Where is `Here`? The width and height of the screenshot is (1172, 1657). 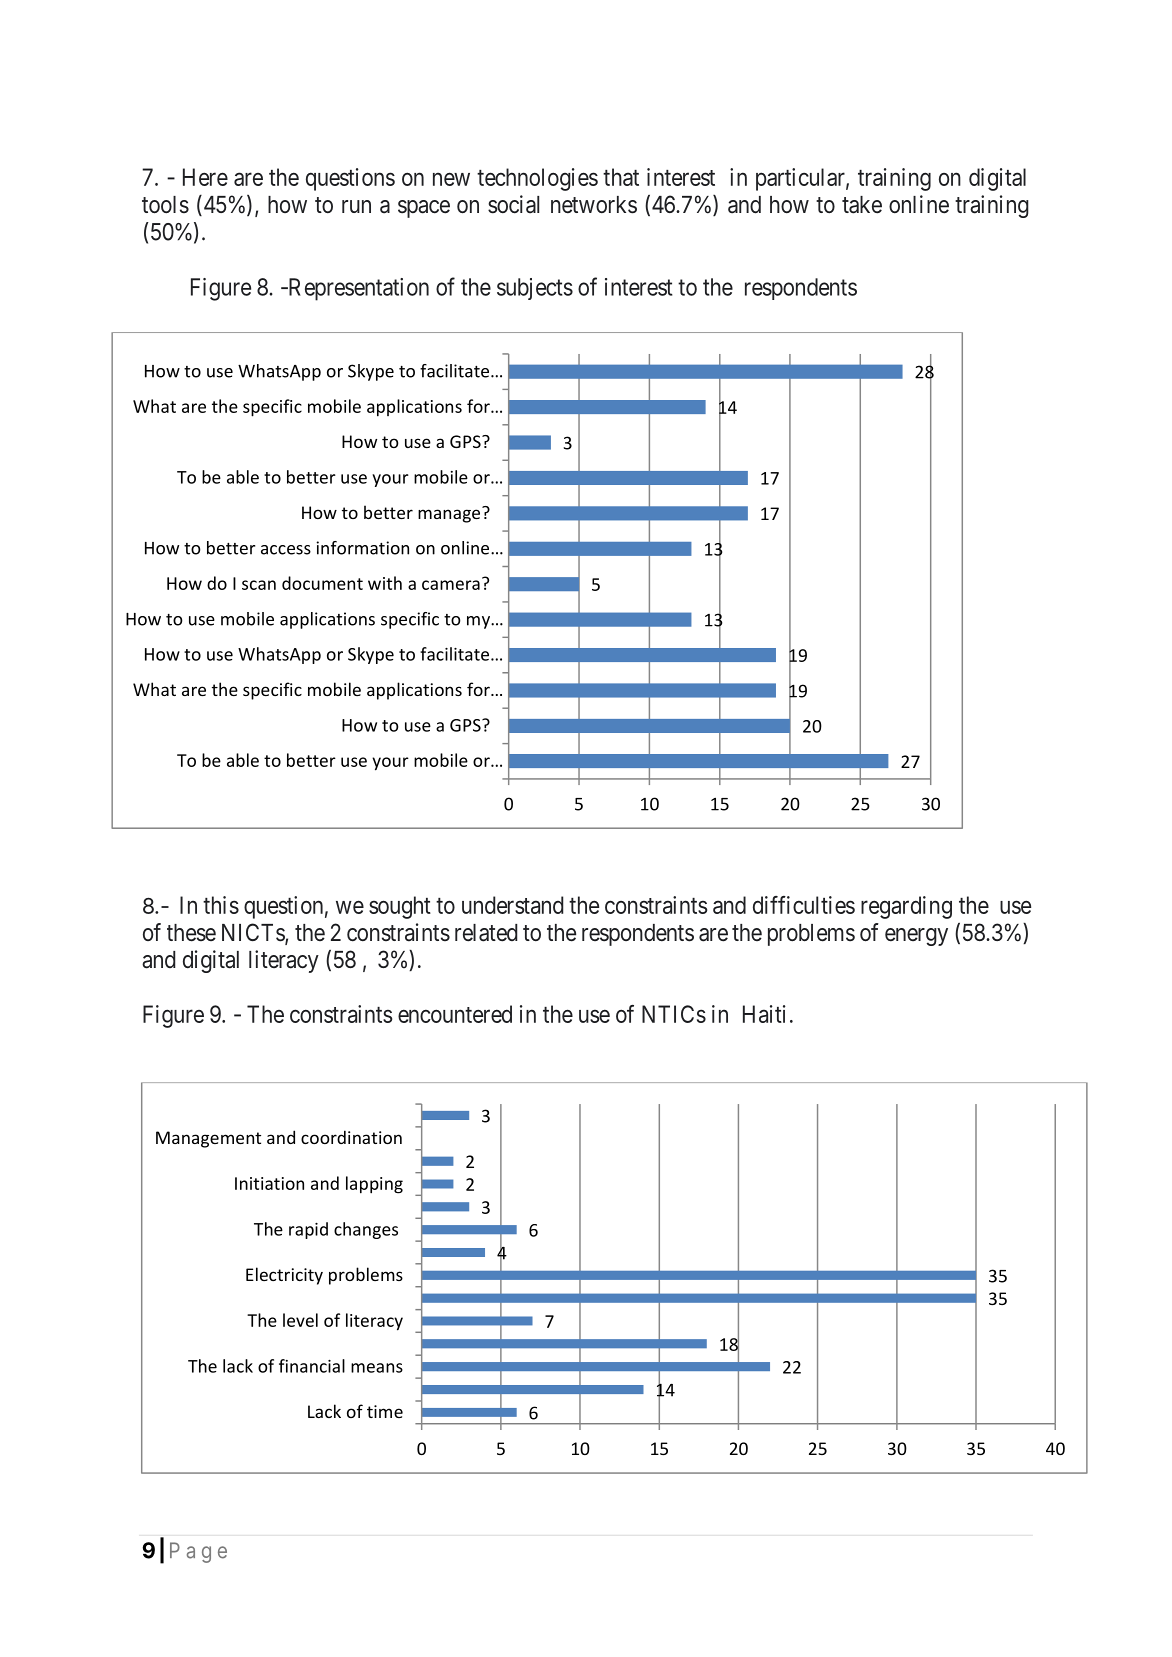
Here is located at coordinates (205, 177).
